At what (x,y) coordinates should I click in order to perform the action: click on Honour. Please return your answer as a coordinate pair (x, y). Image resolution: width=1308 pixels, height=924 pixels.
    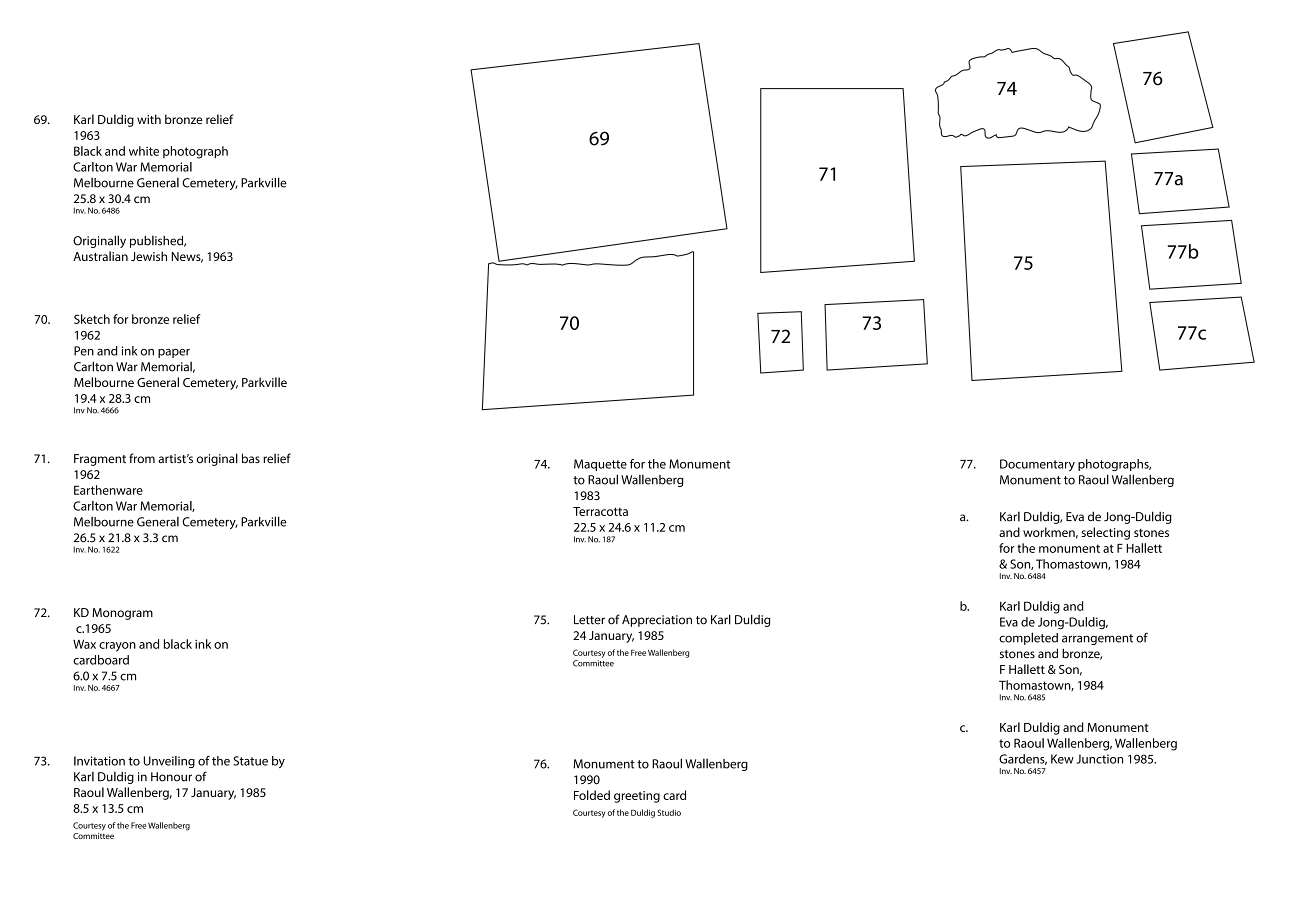
    Looking at the image, I should click on (171, 777).
